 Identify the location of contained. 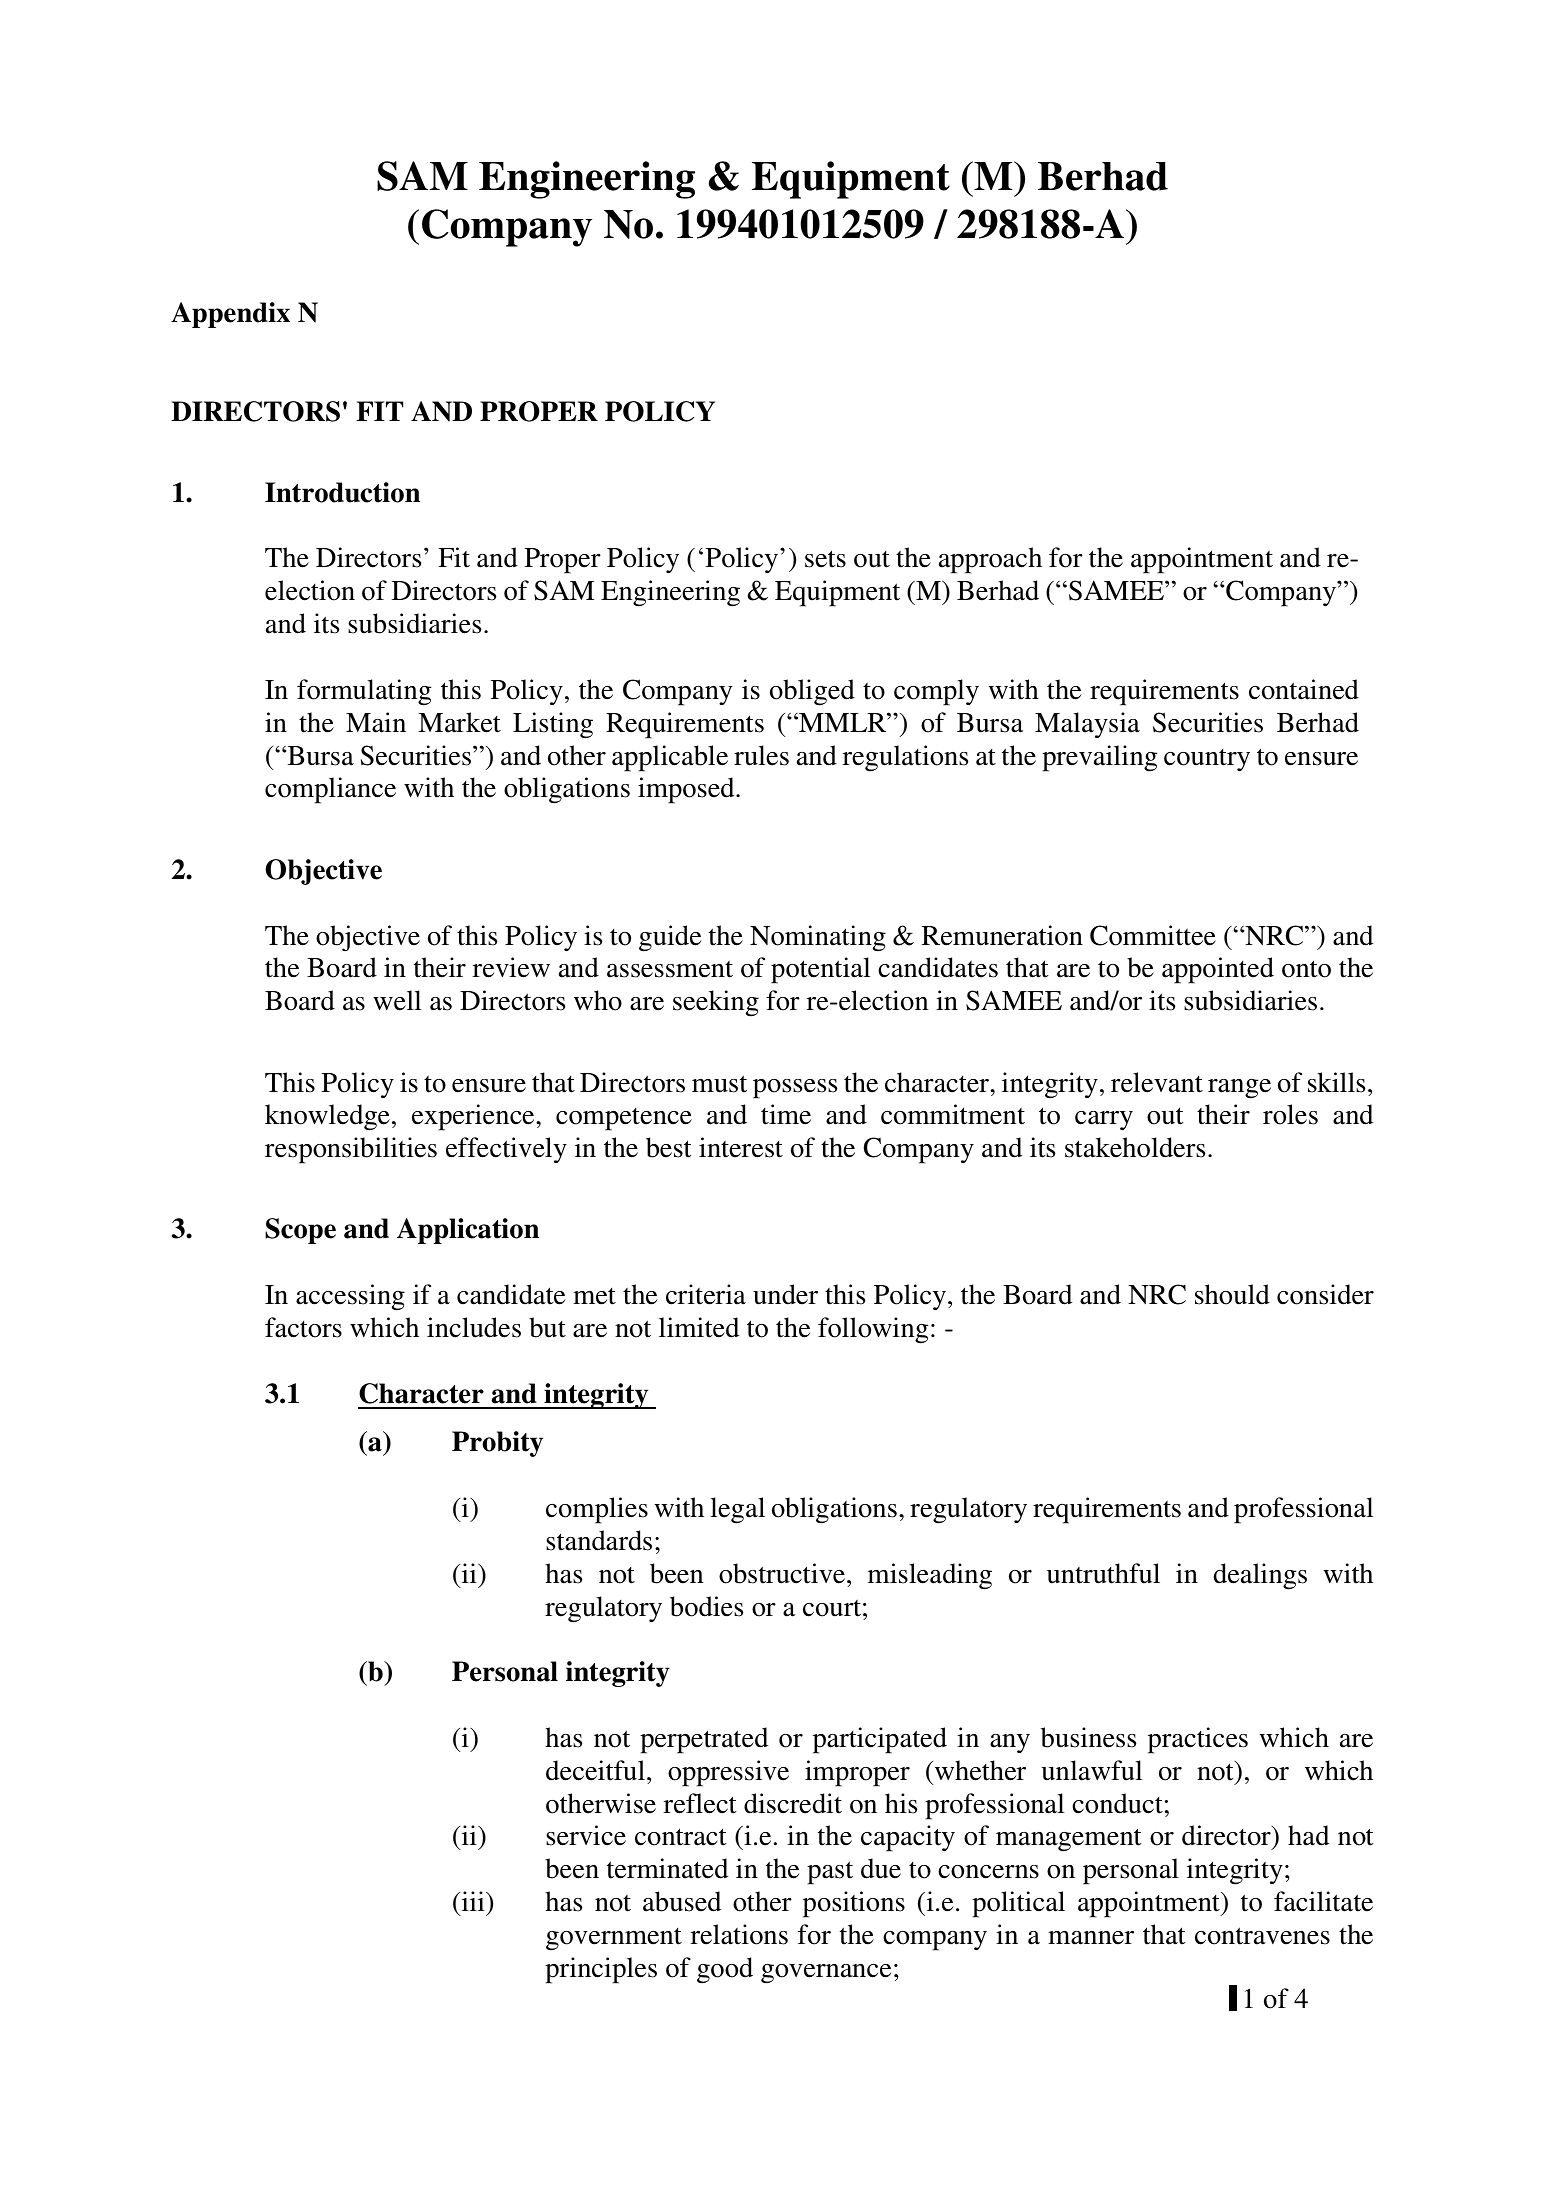
(1304, 689).
